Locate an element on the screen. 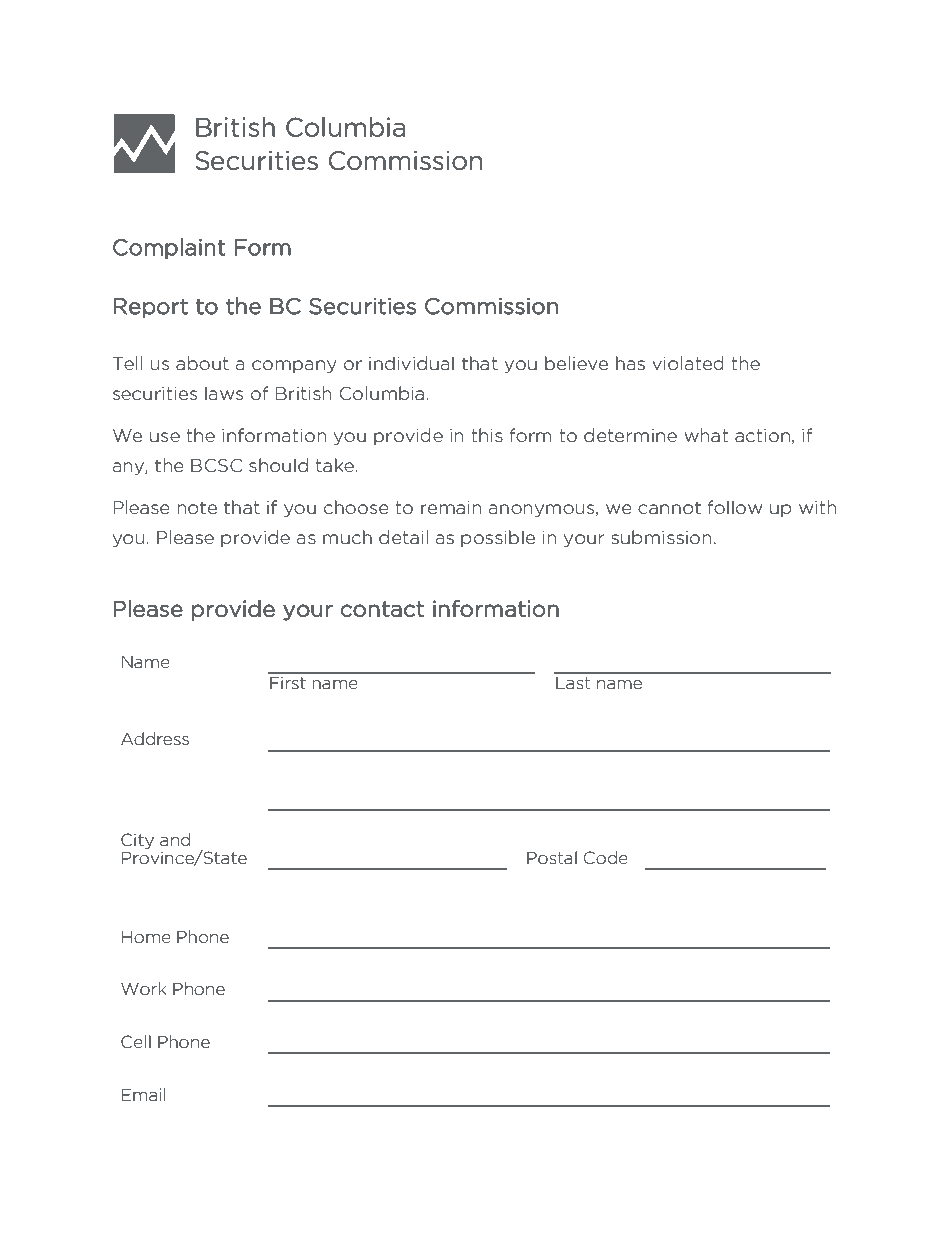  violated is located at coordinates (688, 363).
